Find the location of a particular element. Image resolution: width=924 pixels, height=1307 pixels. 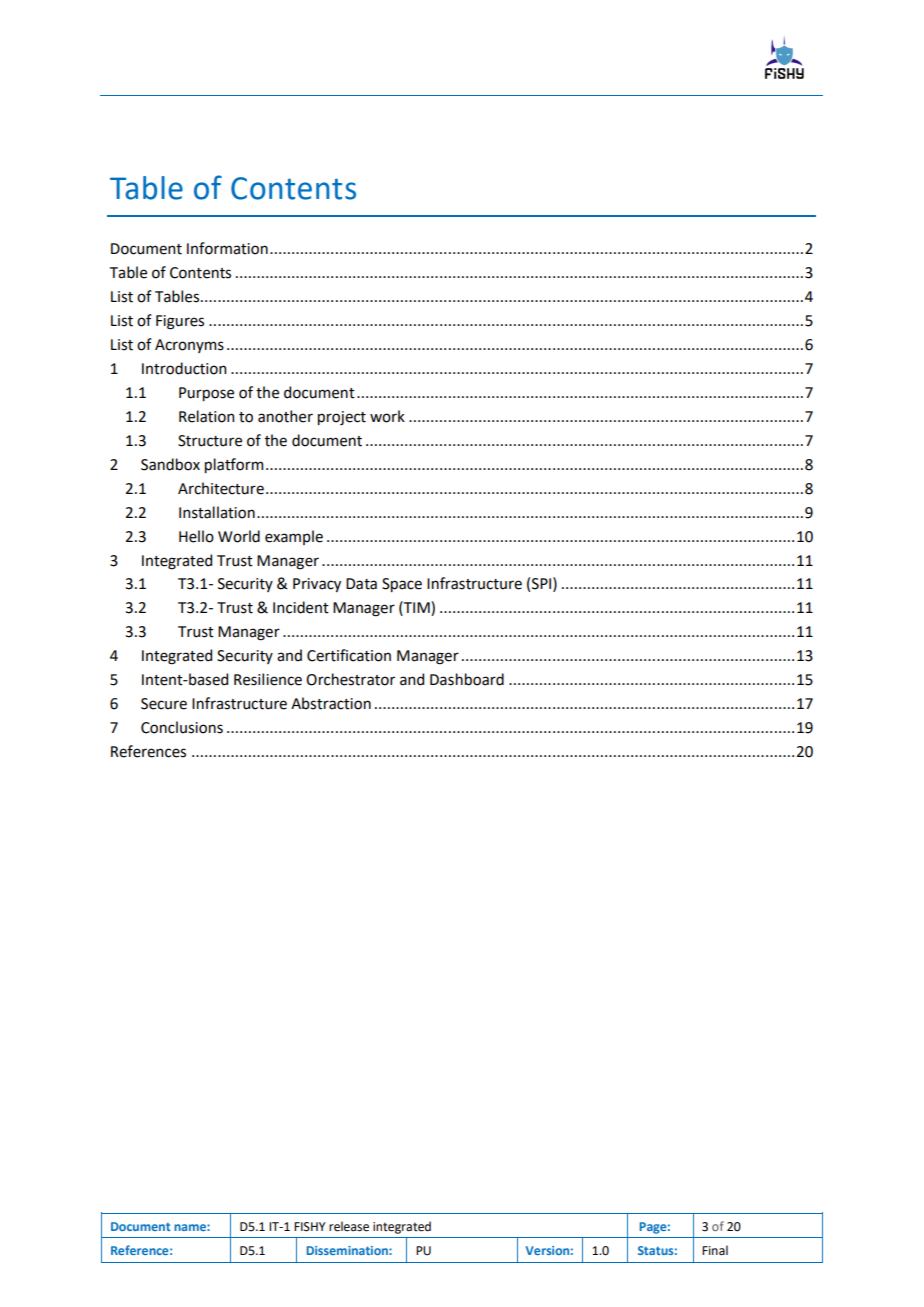

Introduction is located at coordinates (184, 368).
